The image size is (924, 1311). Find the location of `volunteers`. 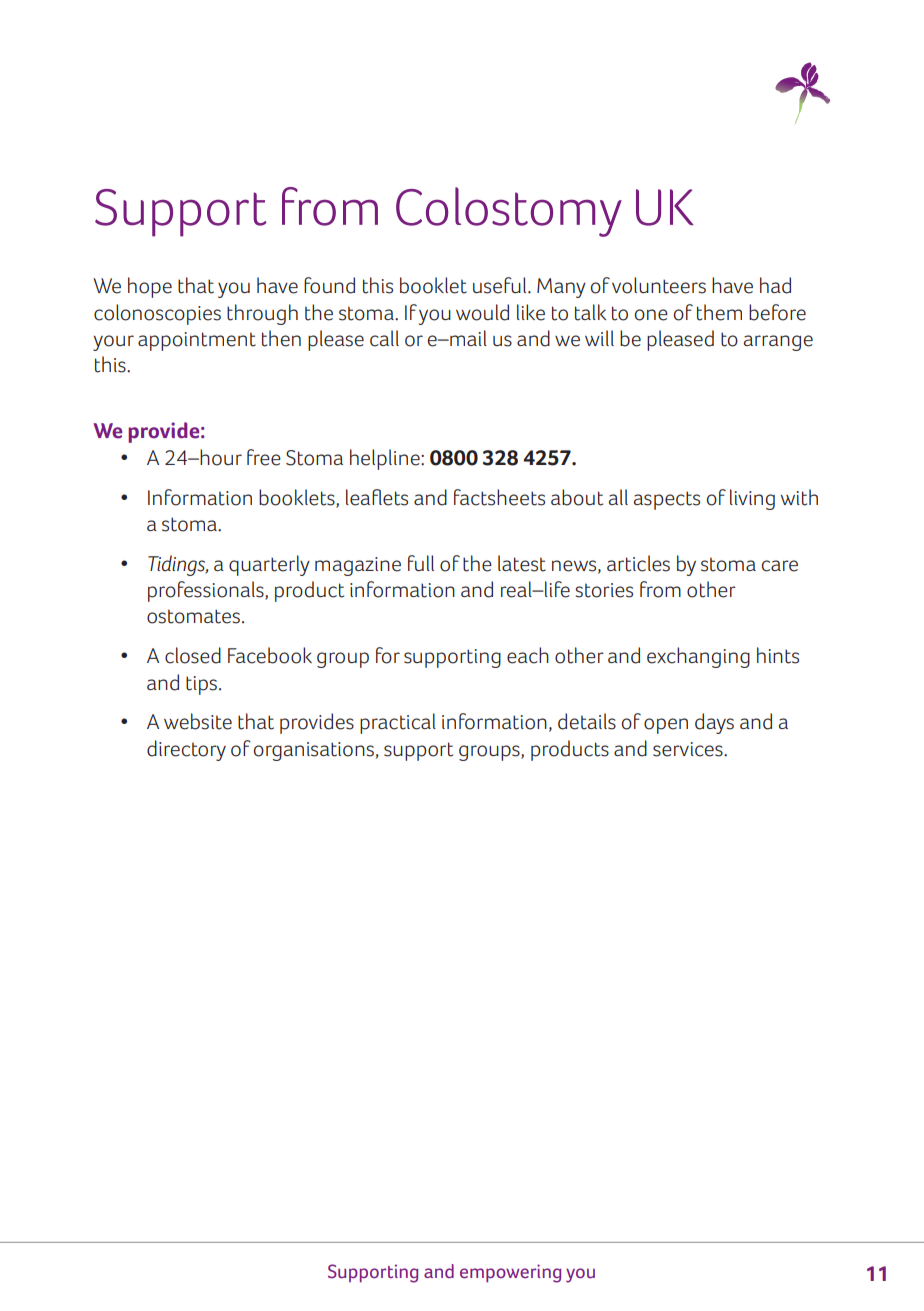

volunteers is located at coordinates (659, 285).
